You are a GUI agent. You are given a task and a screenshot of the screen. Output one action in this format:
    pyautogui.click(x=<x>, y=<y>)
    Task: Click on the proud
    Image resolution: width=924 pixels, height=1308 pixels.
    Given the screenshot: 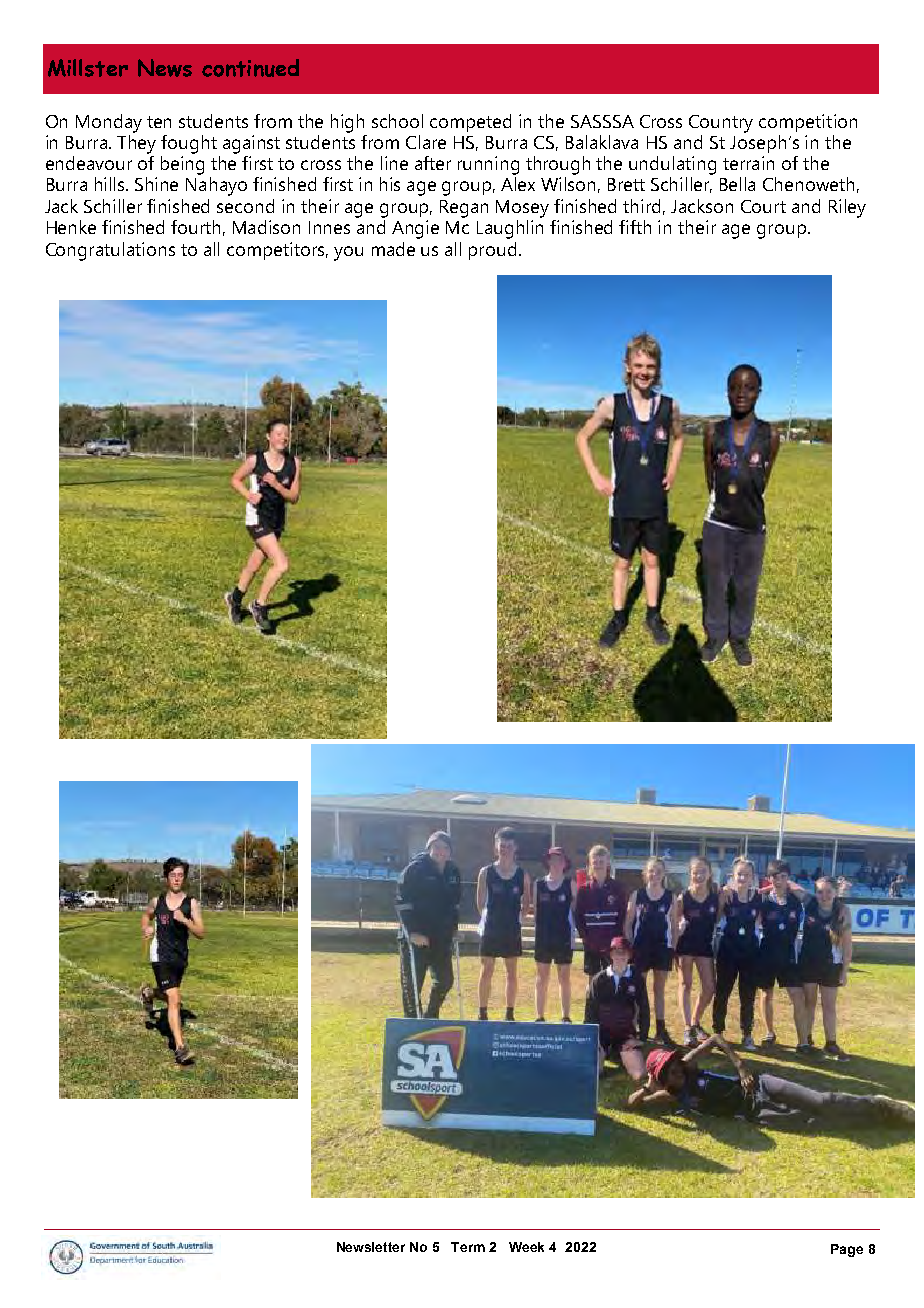 What is the action you would take?
    pyautogui.click(x=492, y=251)
